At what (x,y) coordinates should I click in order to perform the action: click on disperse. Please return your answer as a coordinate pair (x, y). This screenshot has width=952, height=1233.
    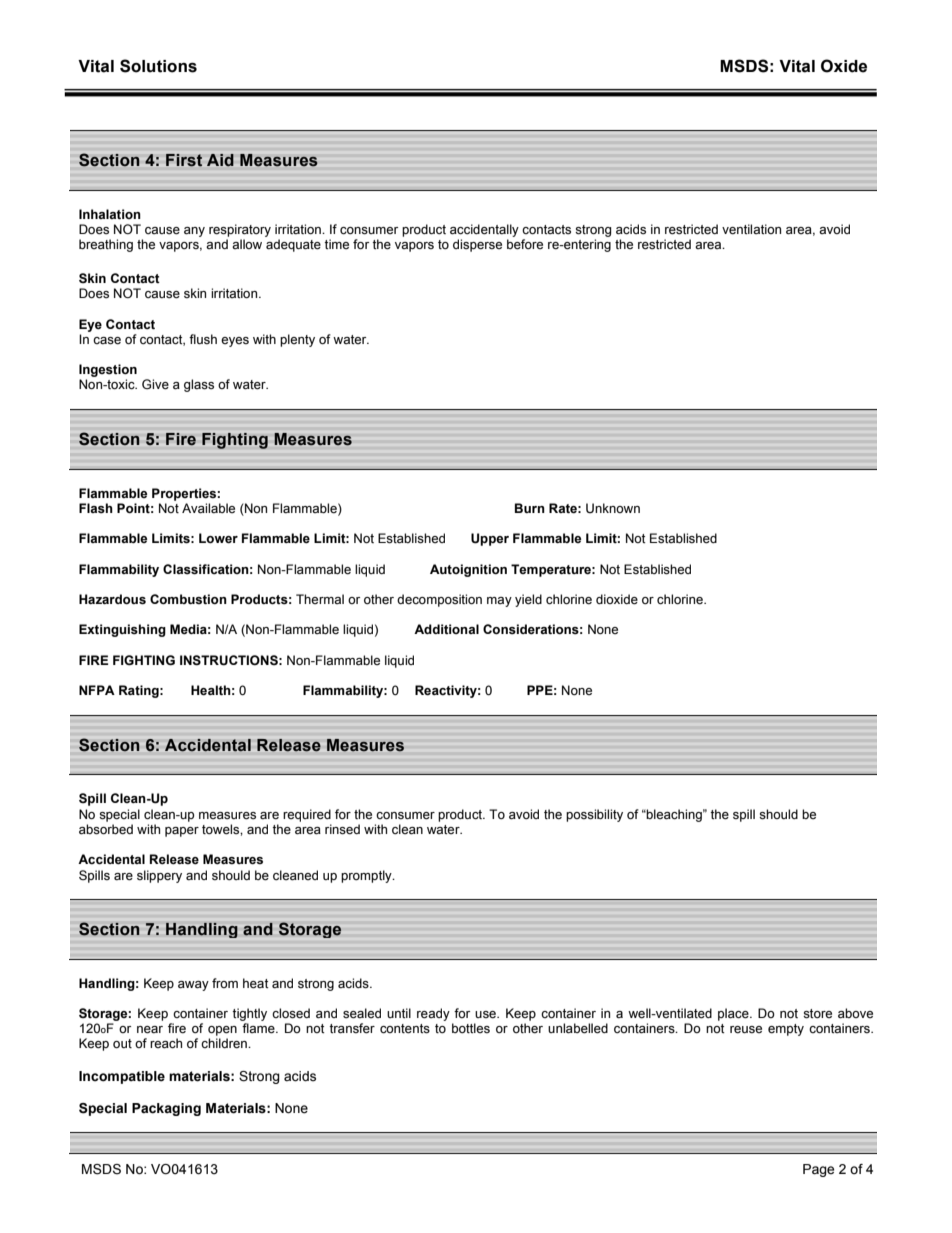
    Looking at the image, I should click on (477, 245).
